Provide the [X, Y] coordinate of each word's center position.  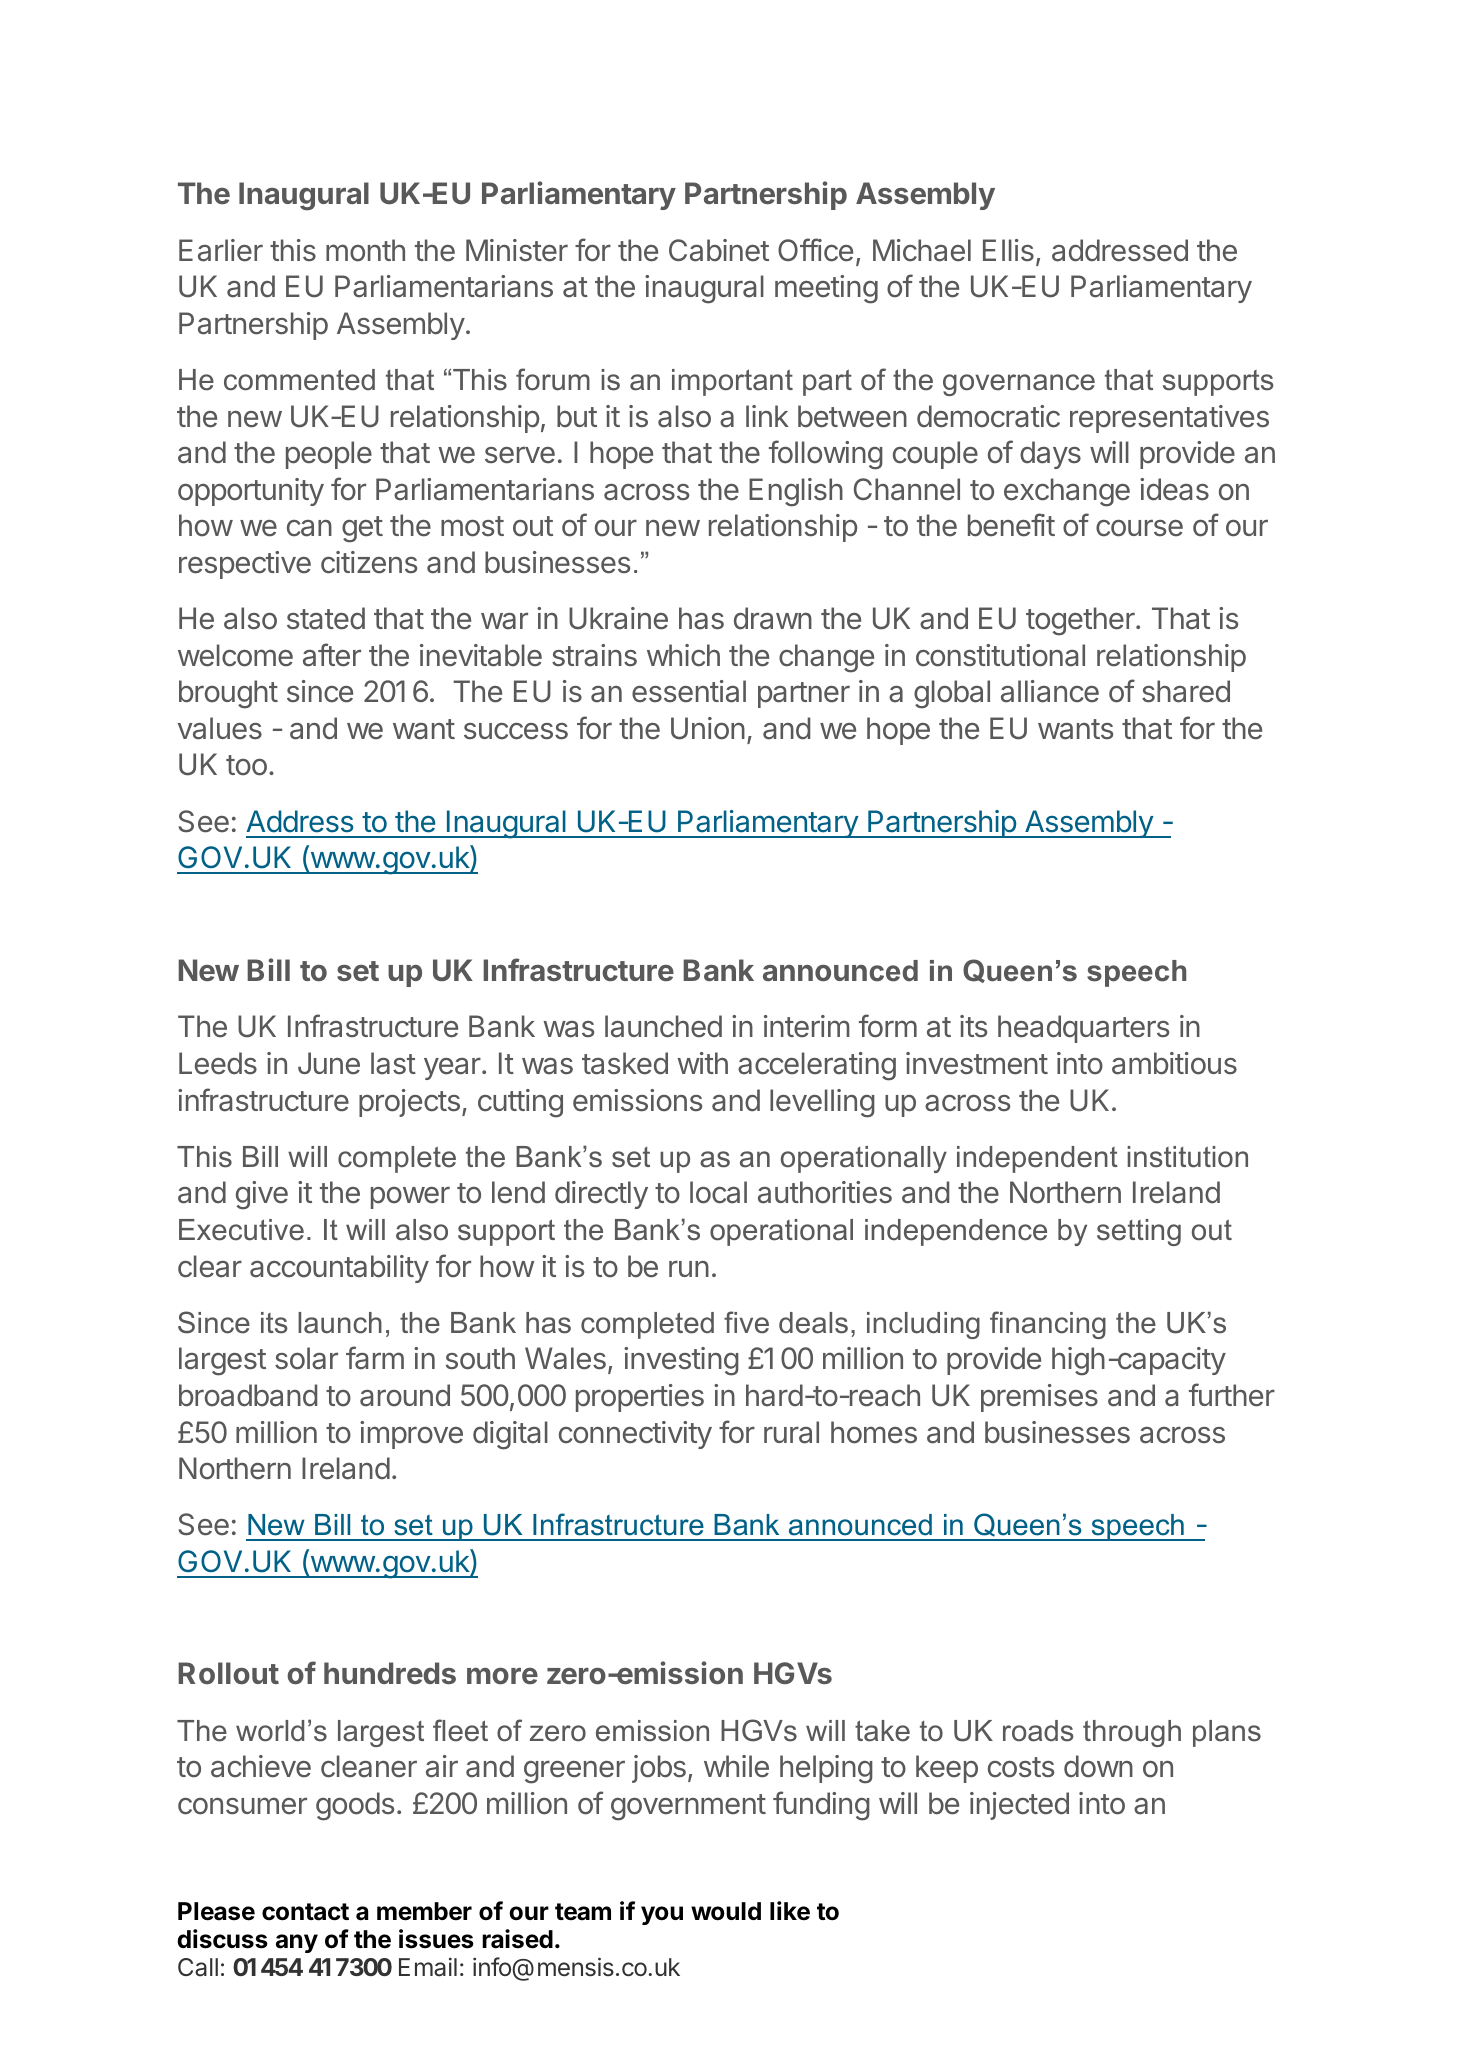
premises [1039, 1398]
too [246, 765]
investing [681, 1361]
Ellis [1008, 250]
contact [305, 1912]
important [732, 382]
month [365, 250]
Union [708, 728]
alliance [1050, 691]
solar [306, 1358]
